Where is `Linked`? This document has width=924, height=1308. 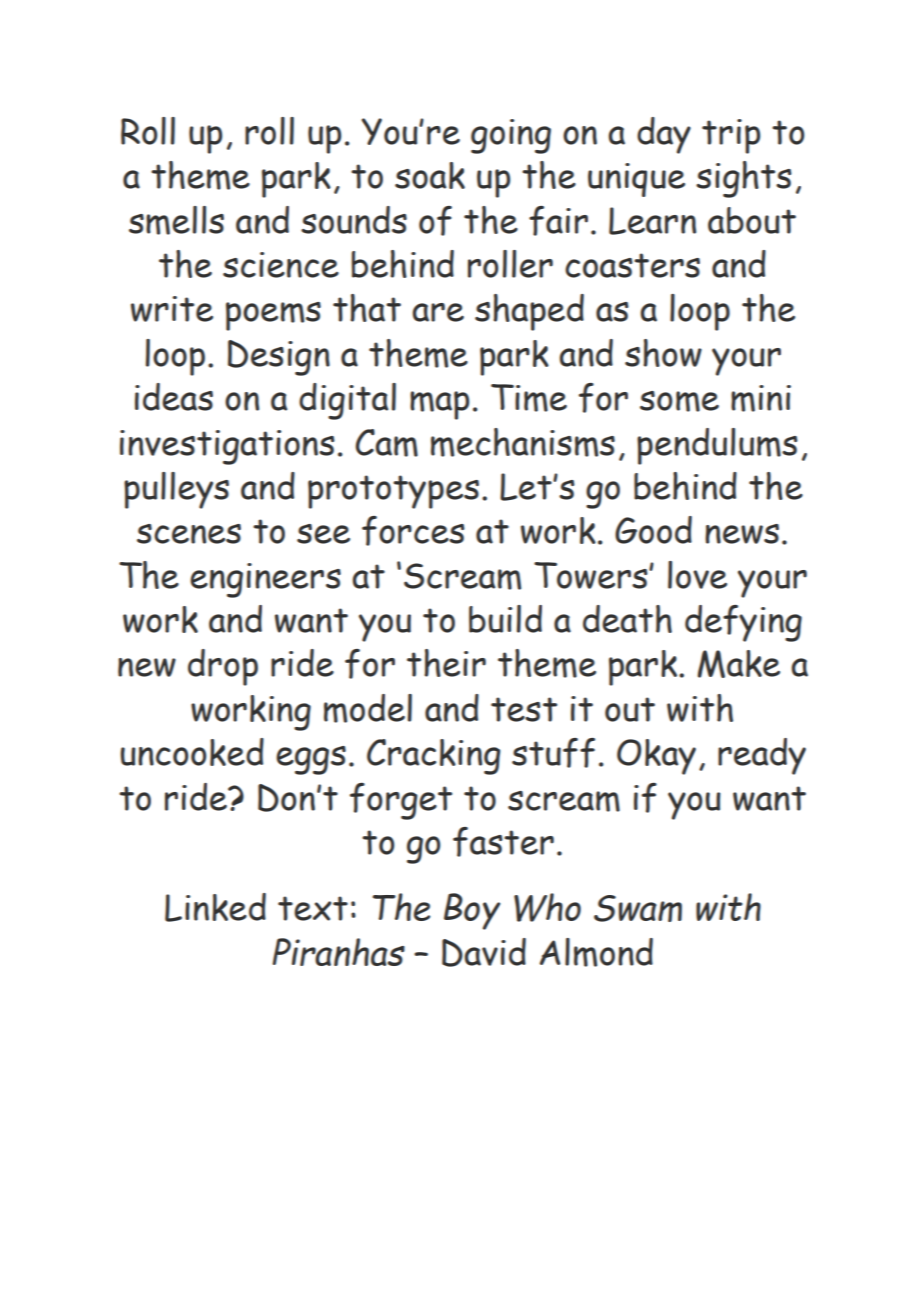 Linked is located at coordinates (215, 907).
